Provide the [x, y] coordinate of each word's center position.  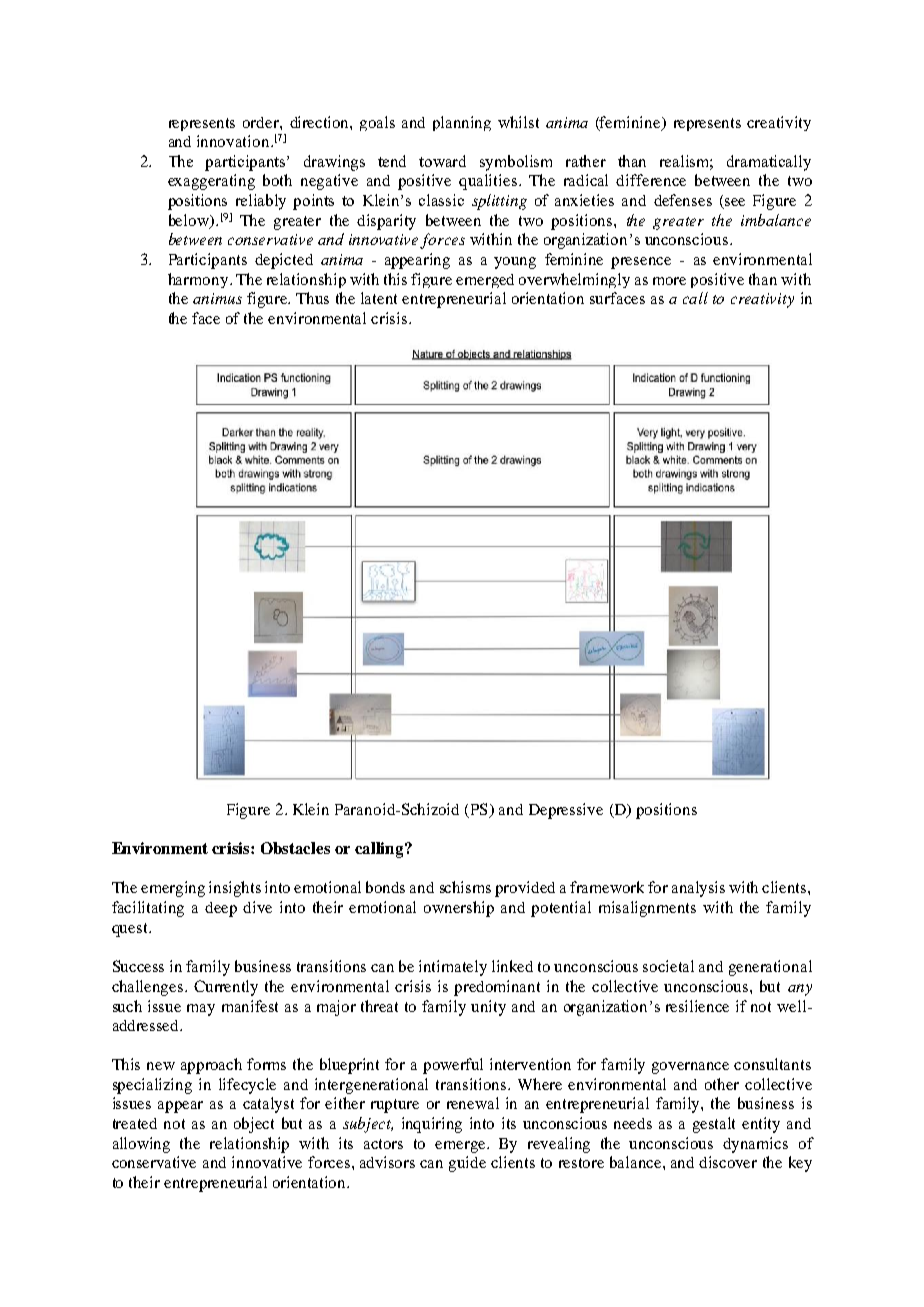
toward [442, 161]
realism [686, 162]
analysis [698, 889]
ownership [459, 909]
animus [217, 298]
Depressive [566, 811]
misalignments [647, 909]
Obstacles [295, 848]
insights [235, 889]
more [669, 281]
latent [379, 298]
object [254, 1125]
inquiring [432, 1125]
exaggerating [211, 182]
